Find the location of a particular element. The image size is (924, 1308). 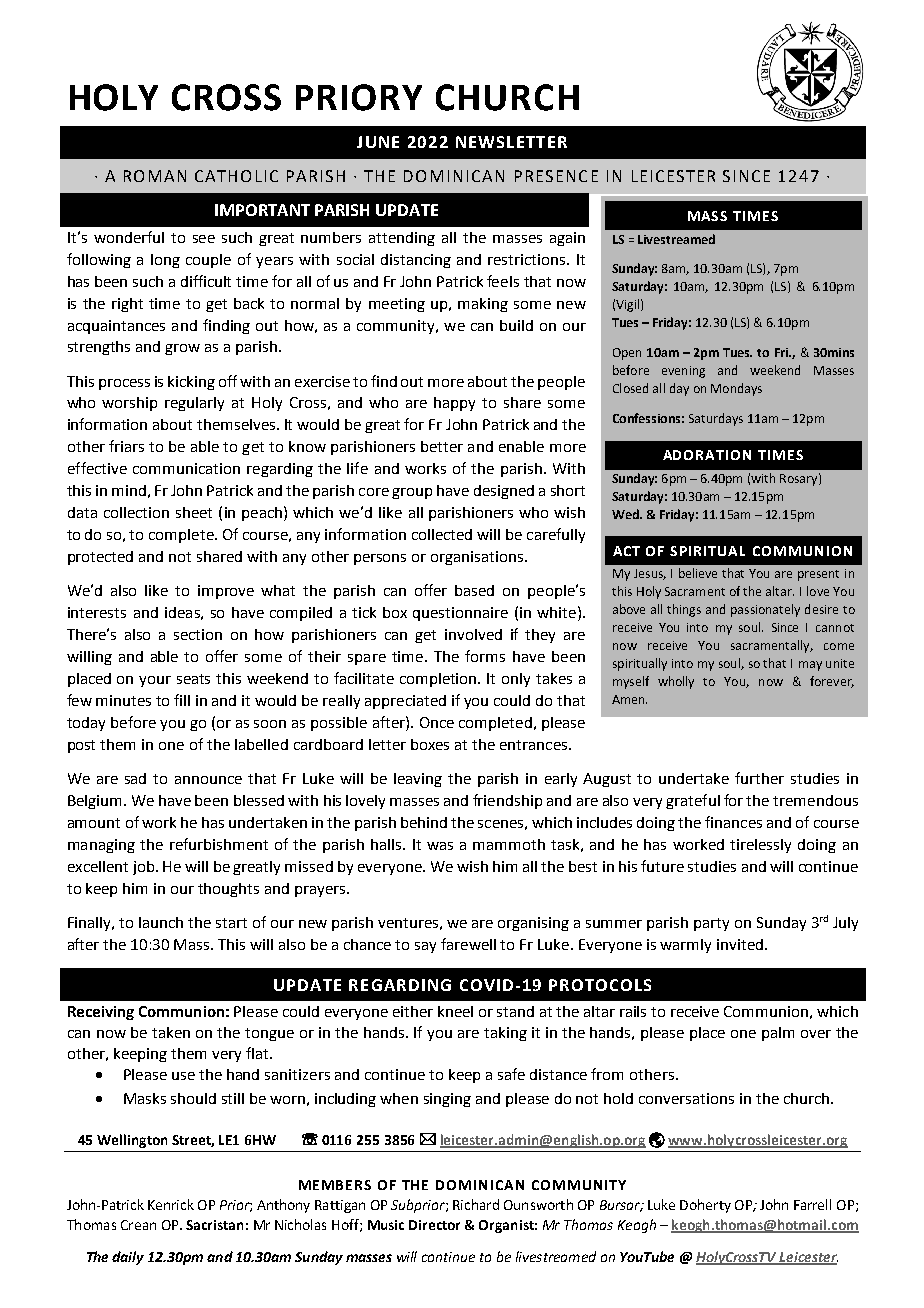

launch is located at coordinates (161, 922).
